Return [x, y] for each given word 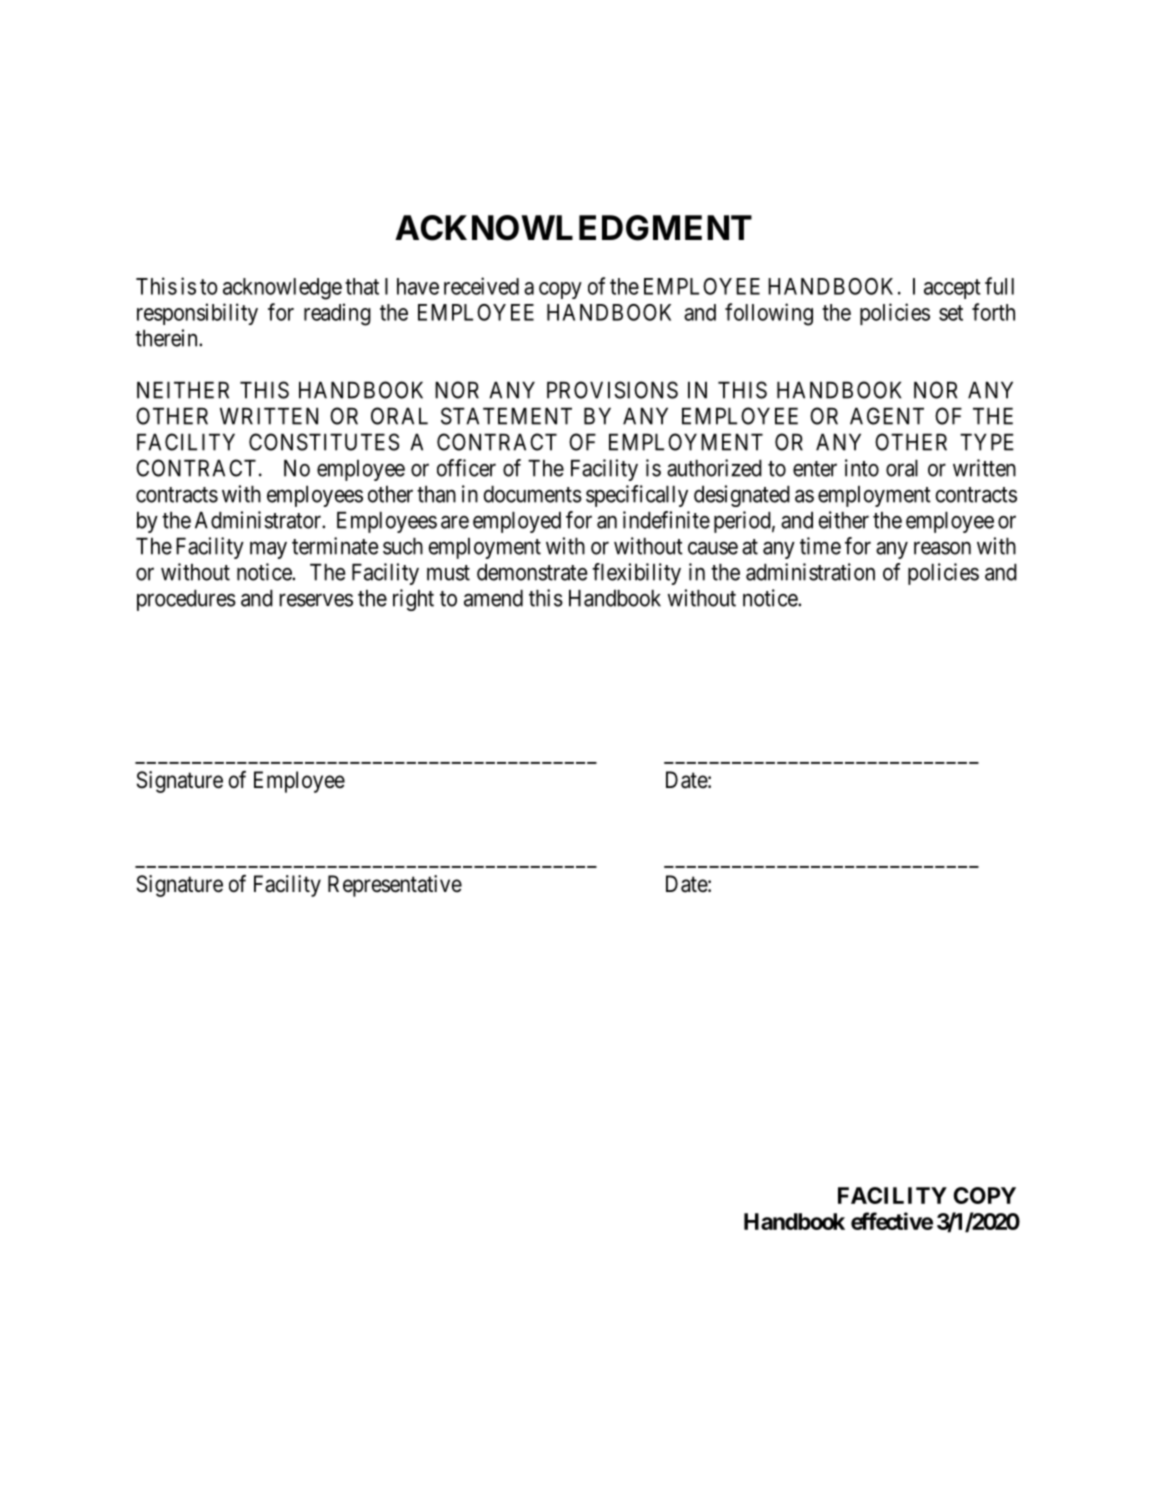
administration [810, 572]
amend [493, 598]
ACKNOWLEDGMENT [573, 228]
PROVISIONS [612, 390]
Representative [395, 886]
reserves [316, 600]
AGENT [887, 416]
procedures [186, 600]
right [413, 600]
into [862, 468]
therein [167, 338]
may [268, 550]
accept [952, 289]
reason [942, 548]
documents [533, 494]
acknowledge [282, 289]
